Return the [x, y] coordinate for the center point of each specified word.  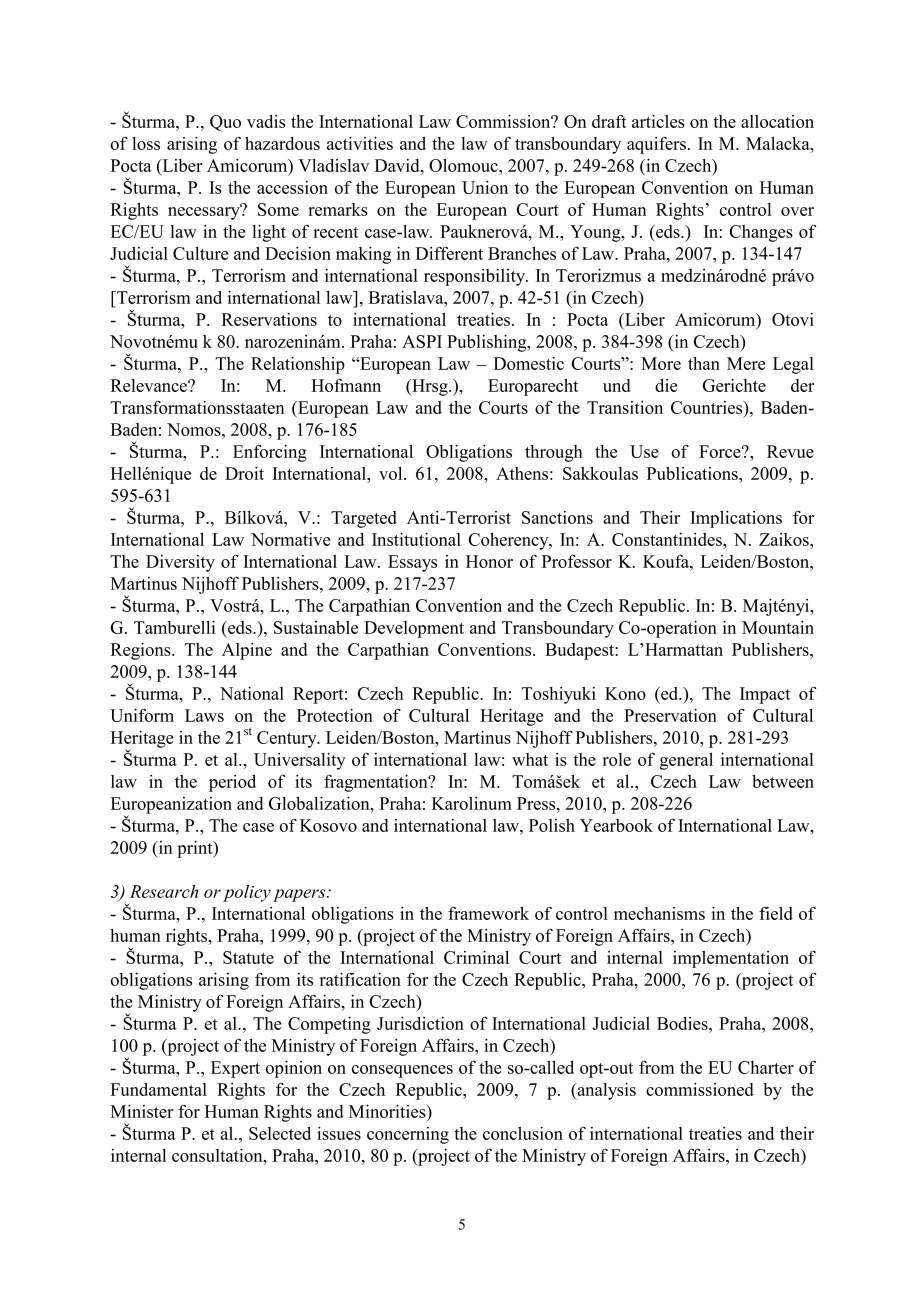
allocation [777, 121]
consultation [218, 1155]
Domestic [528, 363]
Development [414, 629]
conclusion [523, 1133]
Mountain [778, 627]
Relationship [298, 365]
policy [247, 893]
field [776, 913]
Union [485, 187]
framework [488, 913]
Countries [708, 407]
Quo [225, 123]
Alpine [247, 651]
